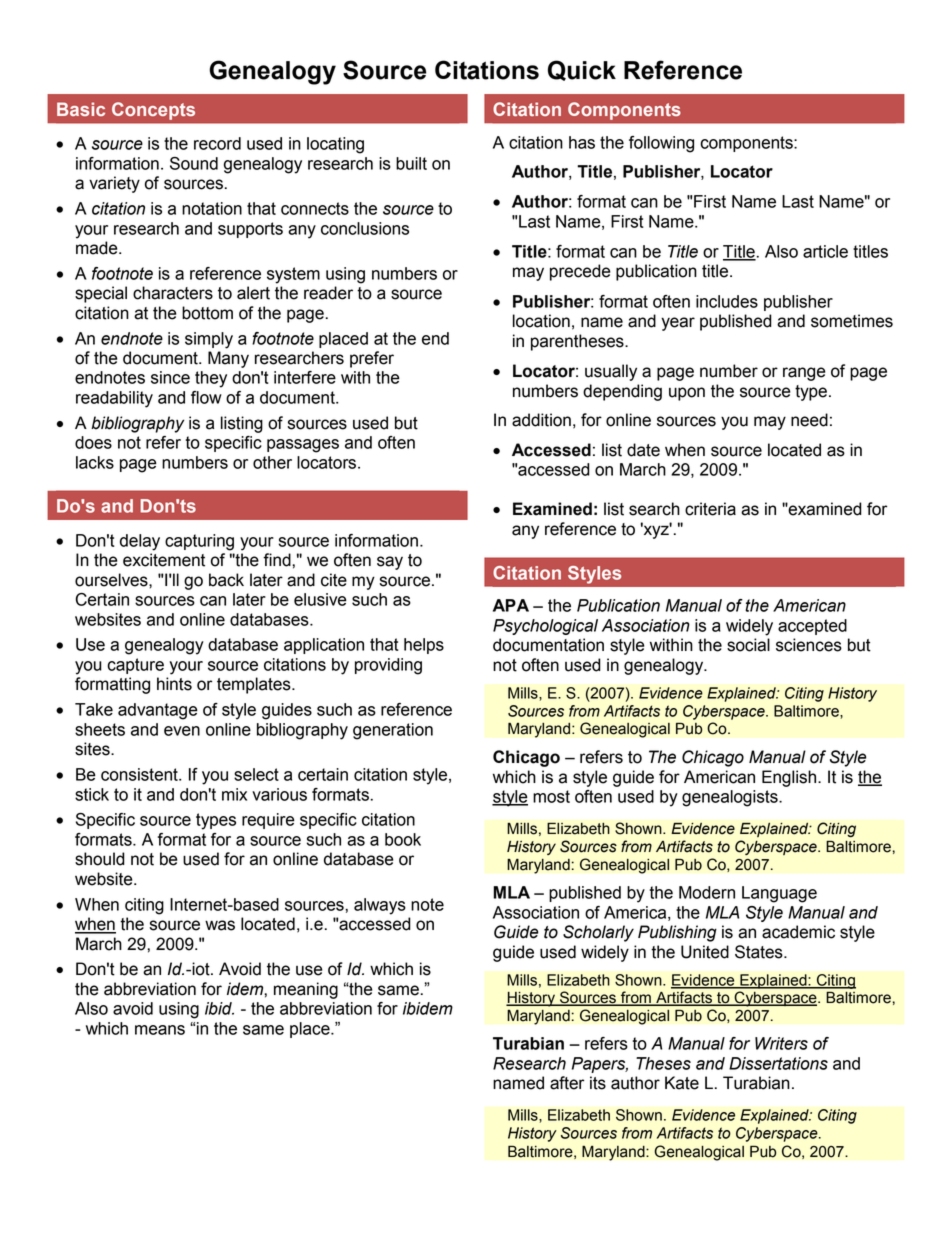  What do you see at coordinates (226, 580) in the screenshot?
I see `back` at bounding box center [226, 580].
